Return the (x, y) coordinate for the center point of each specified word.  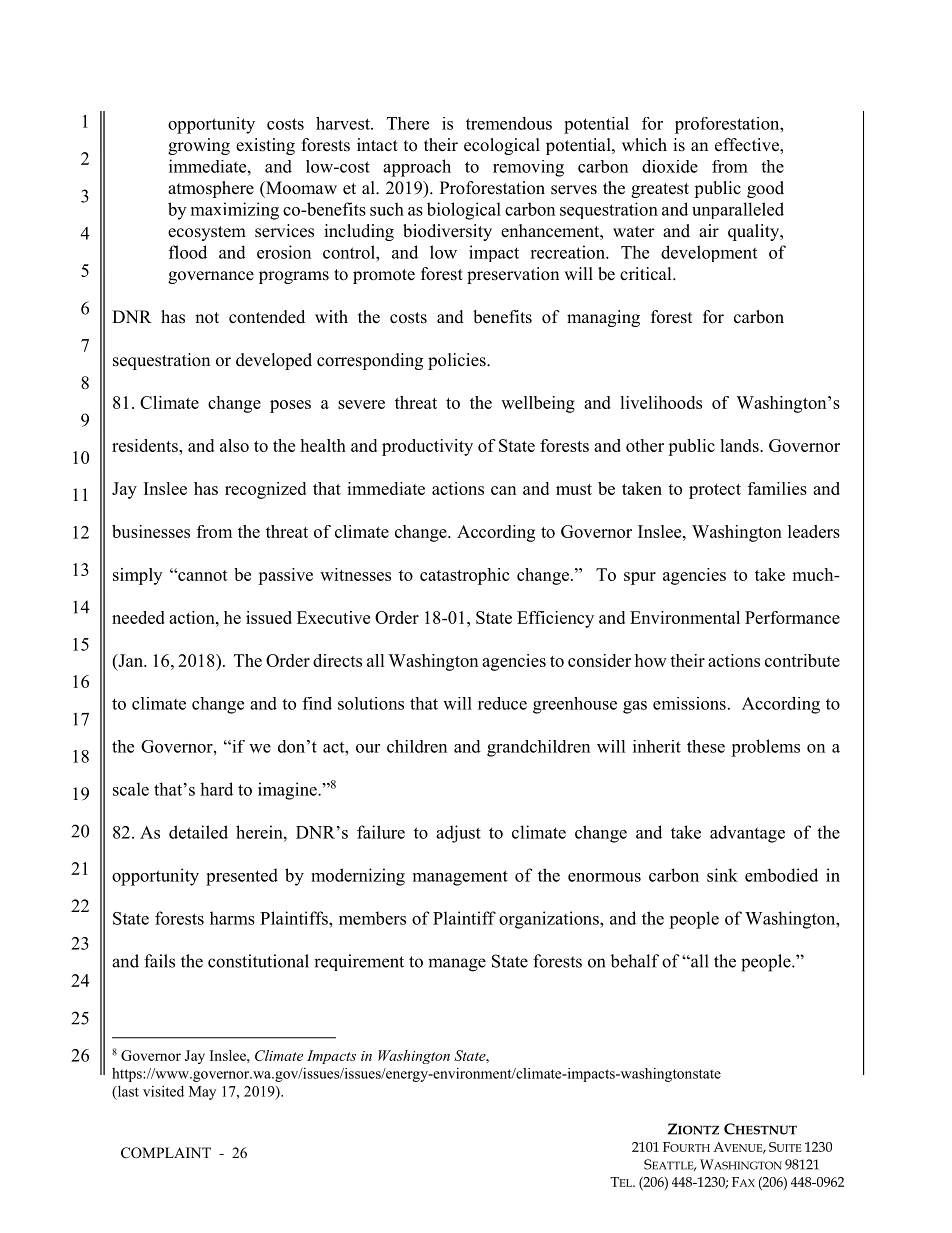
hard (216, 789)
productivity (427, 447)
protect (715, 491)
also (234, 445)
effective (748, 146)
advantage (747, 834)
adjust (458, 834)
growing (199, 146)
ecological (502, 146)
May (202, 1093)
